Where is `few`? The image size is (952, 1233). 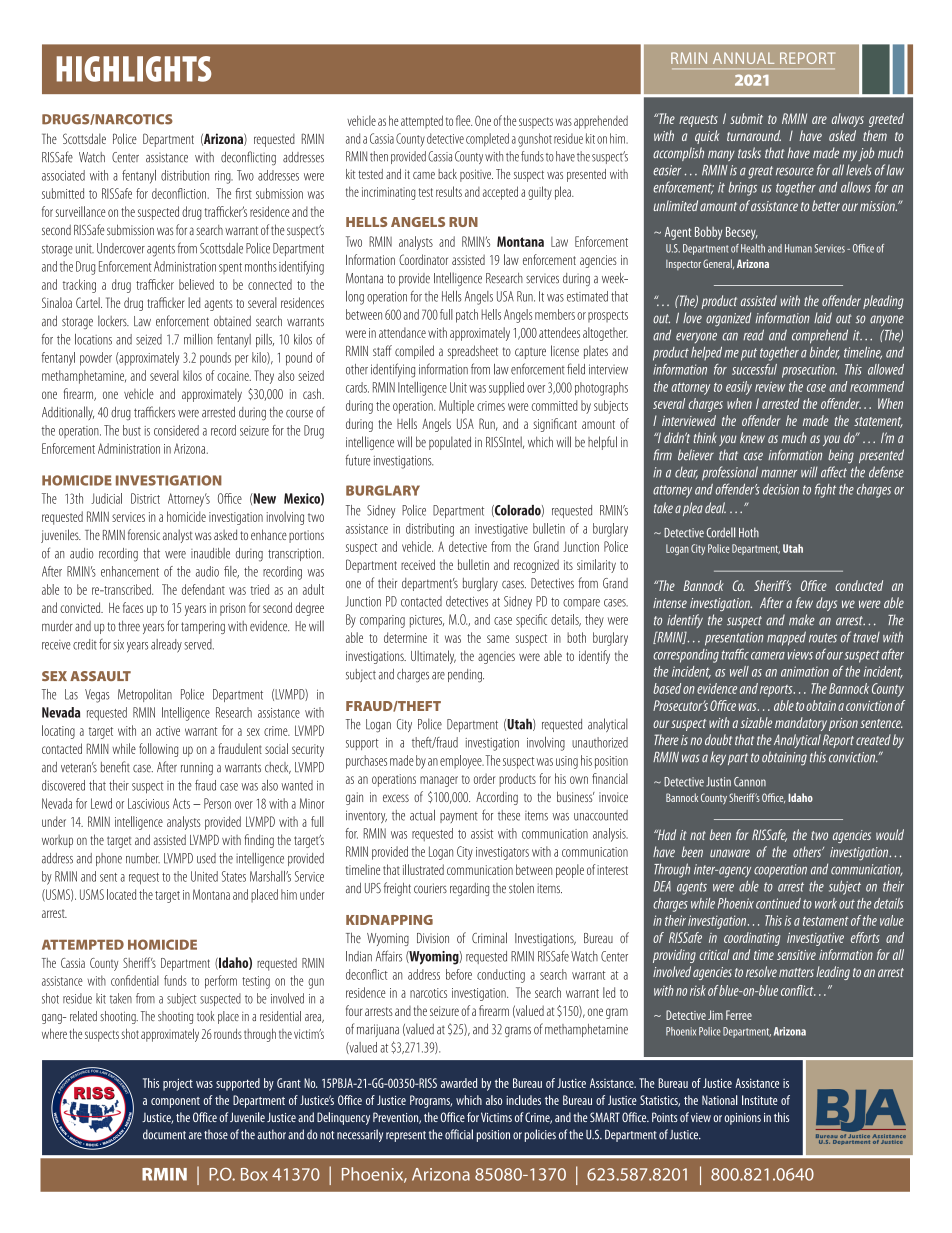
few is located at coordinates (804, 602).
